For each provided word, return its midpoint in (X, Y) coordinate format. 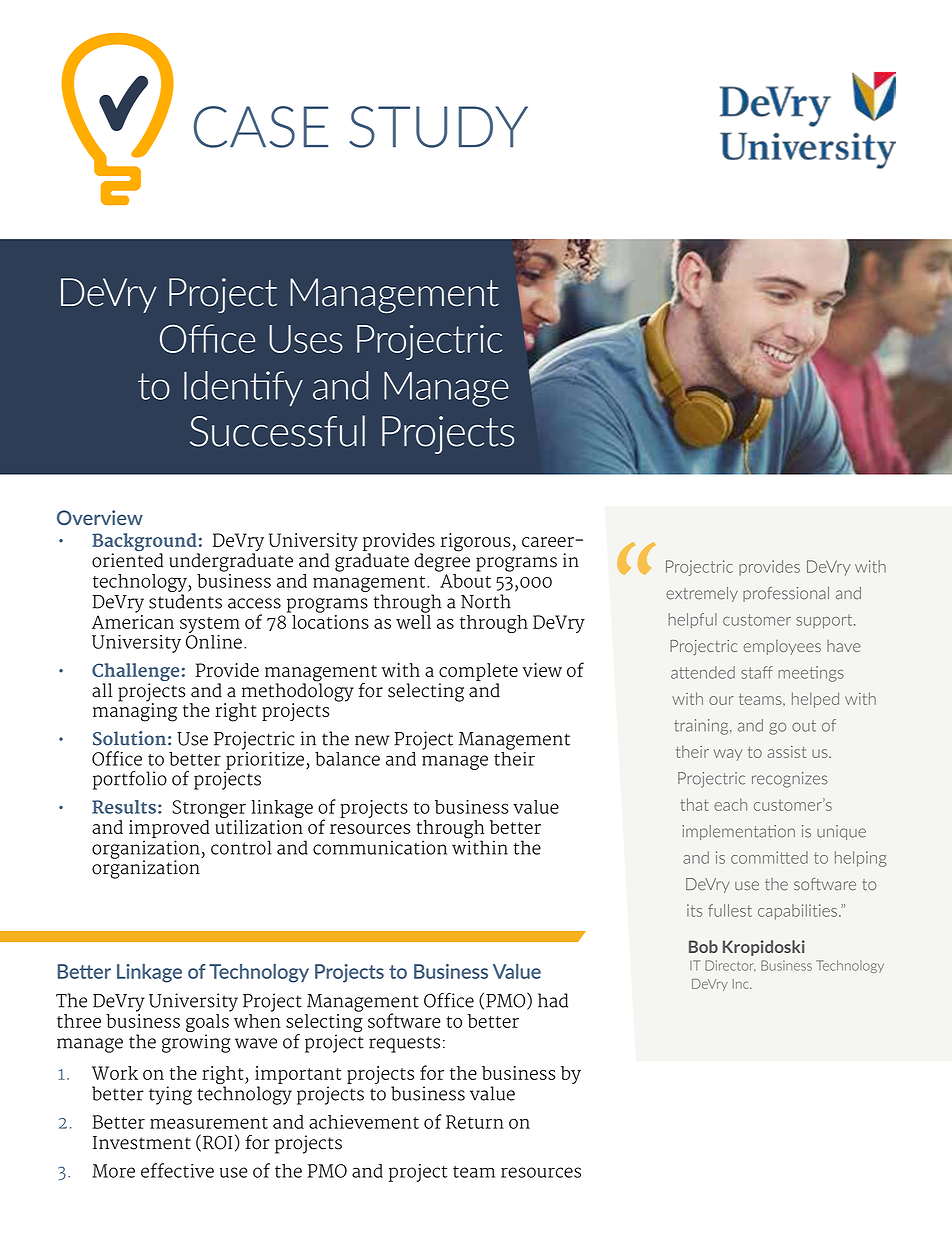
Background (145, 543)
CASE (261, 127)
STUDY (438, 127)
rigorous (476, 542)
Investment (142, 1143)
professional (786, 594)
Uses (306, 339)
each (730, 804)
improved (169, 829)
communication (380, 847)
